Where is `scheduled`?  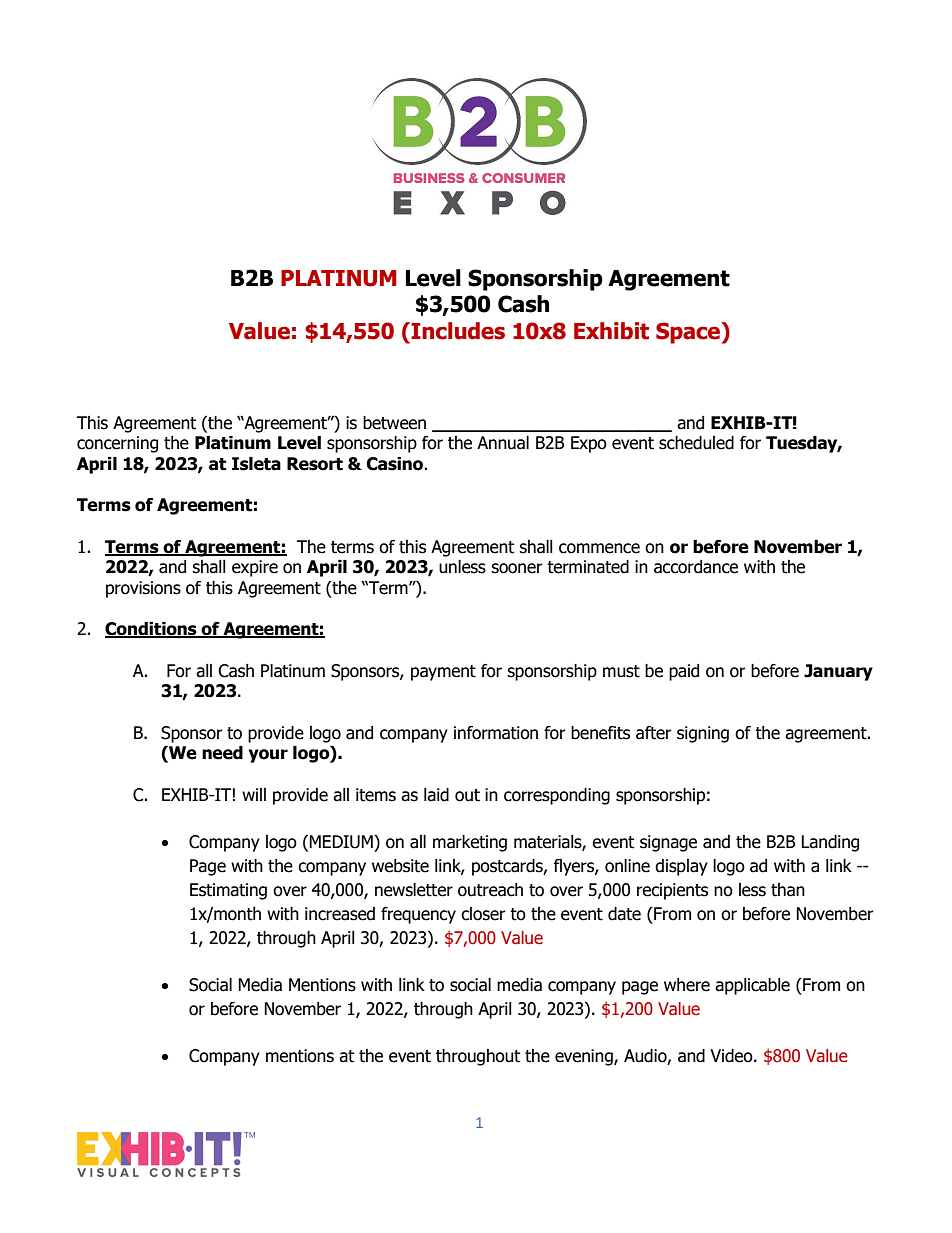 scheduled is located at coordinates (696, 443).
